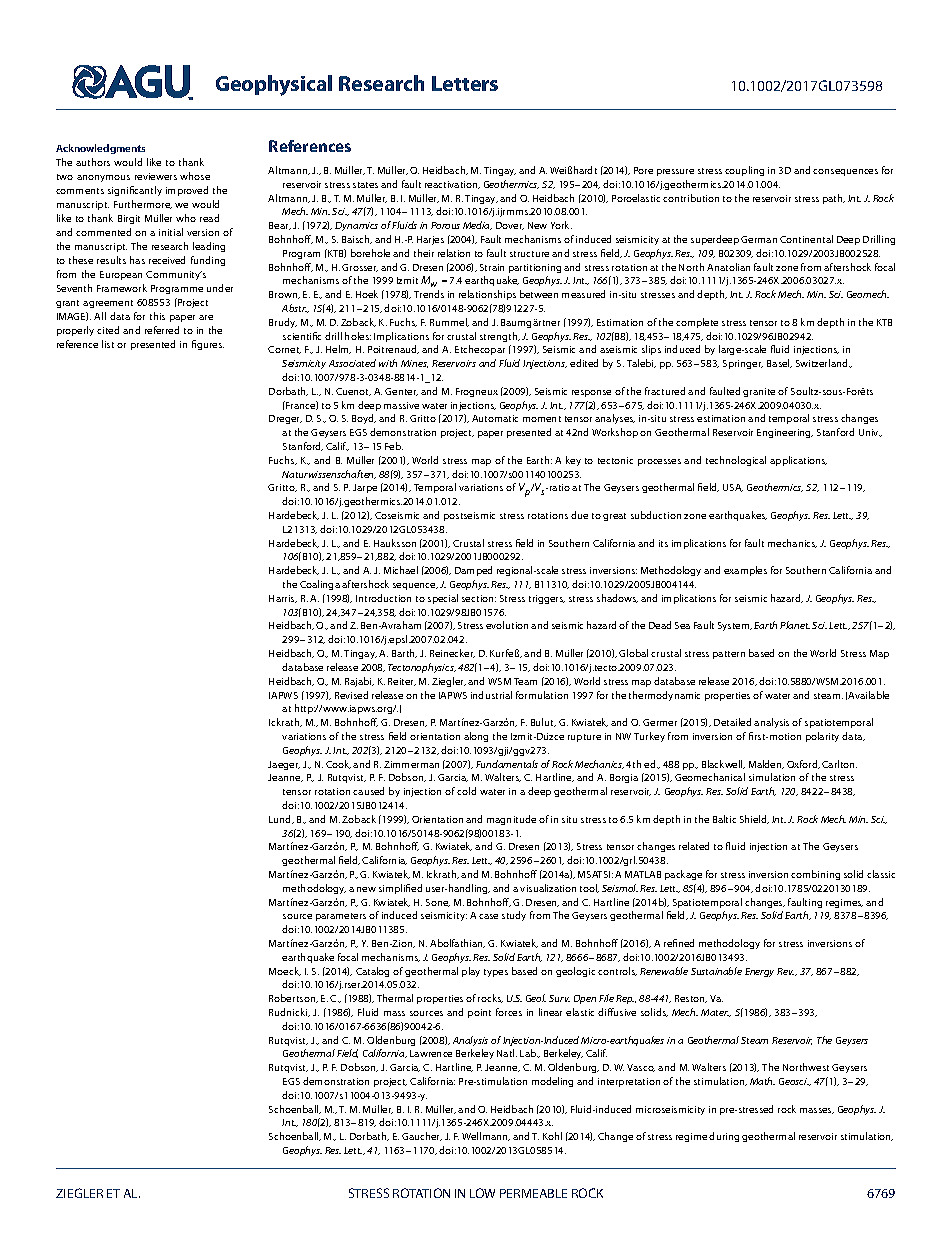 This page has height=1233, width=952. Describe the element at coordinates (815, 875) in the page. I see `combining` at that location.
